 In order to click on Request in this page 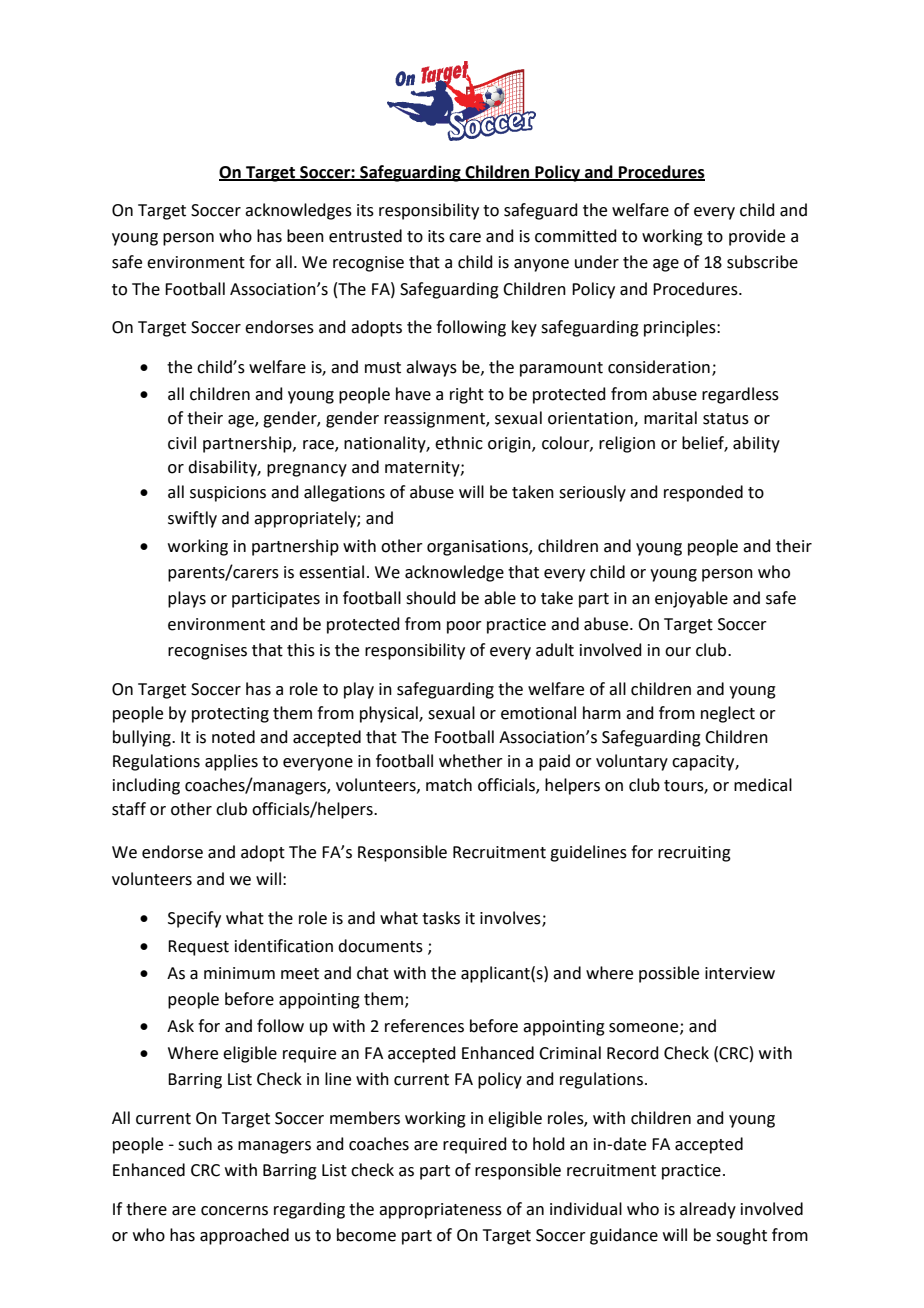, I will do `click(198, 948)`.
